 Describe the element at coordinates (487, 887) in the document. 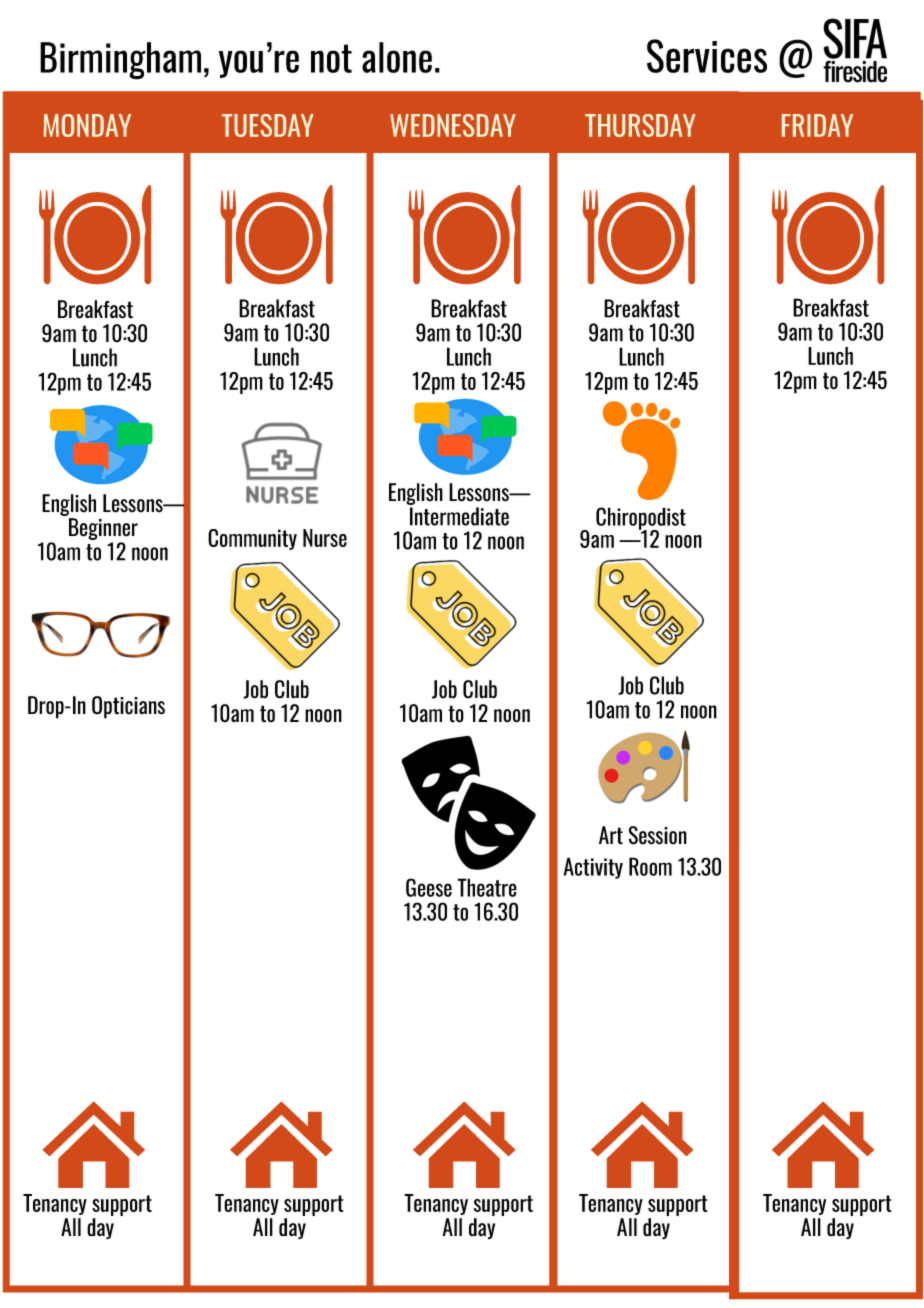

I see `Theatre` at that location.
